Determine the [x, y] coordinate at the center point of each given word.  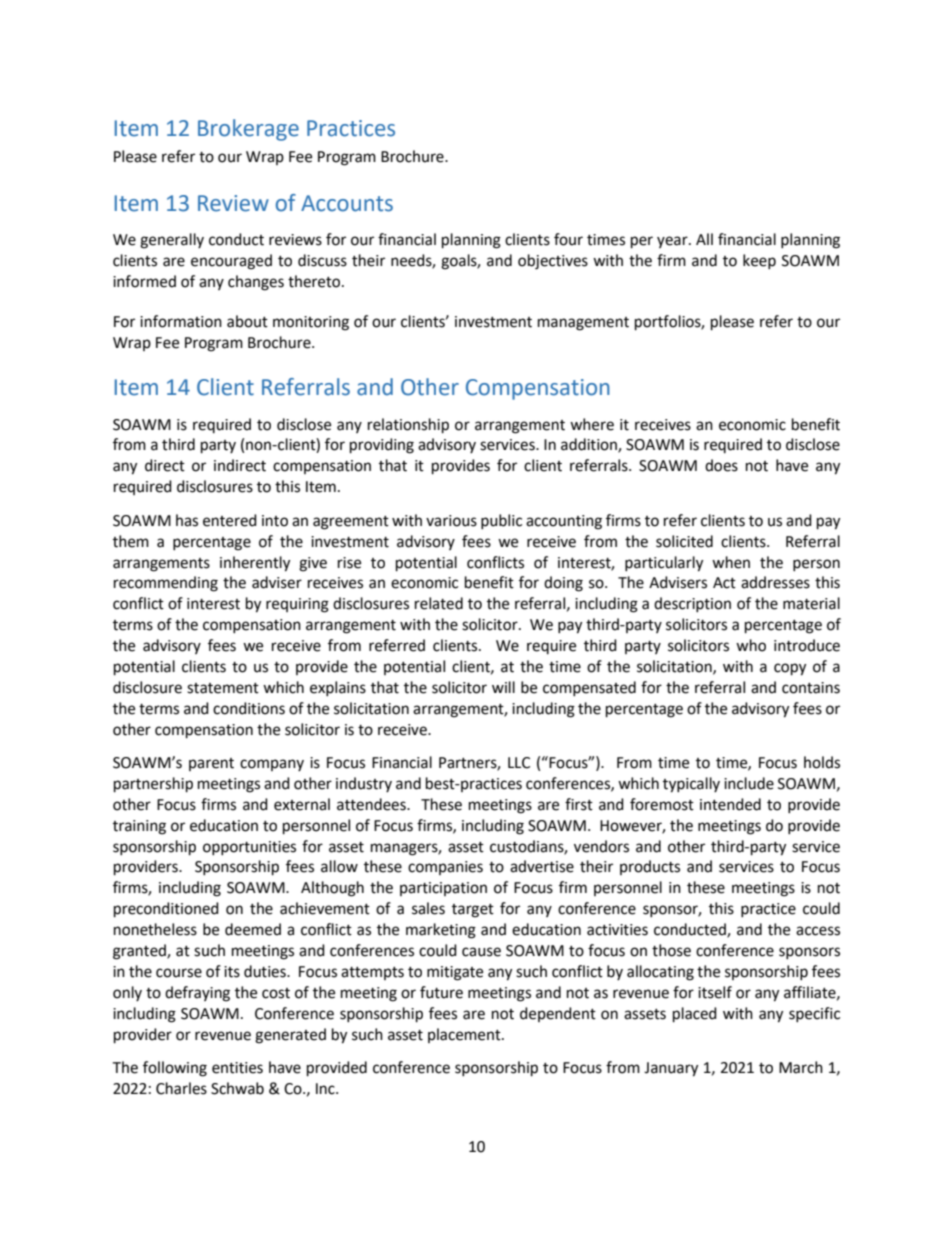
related [439, 603]
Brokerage [248, 130]
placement [465, 1035]
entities [237, 1068]
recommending [166, 584]
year [673, 242]
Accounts [347, 203]
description [692, 604]
